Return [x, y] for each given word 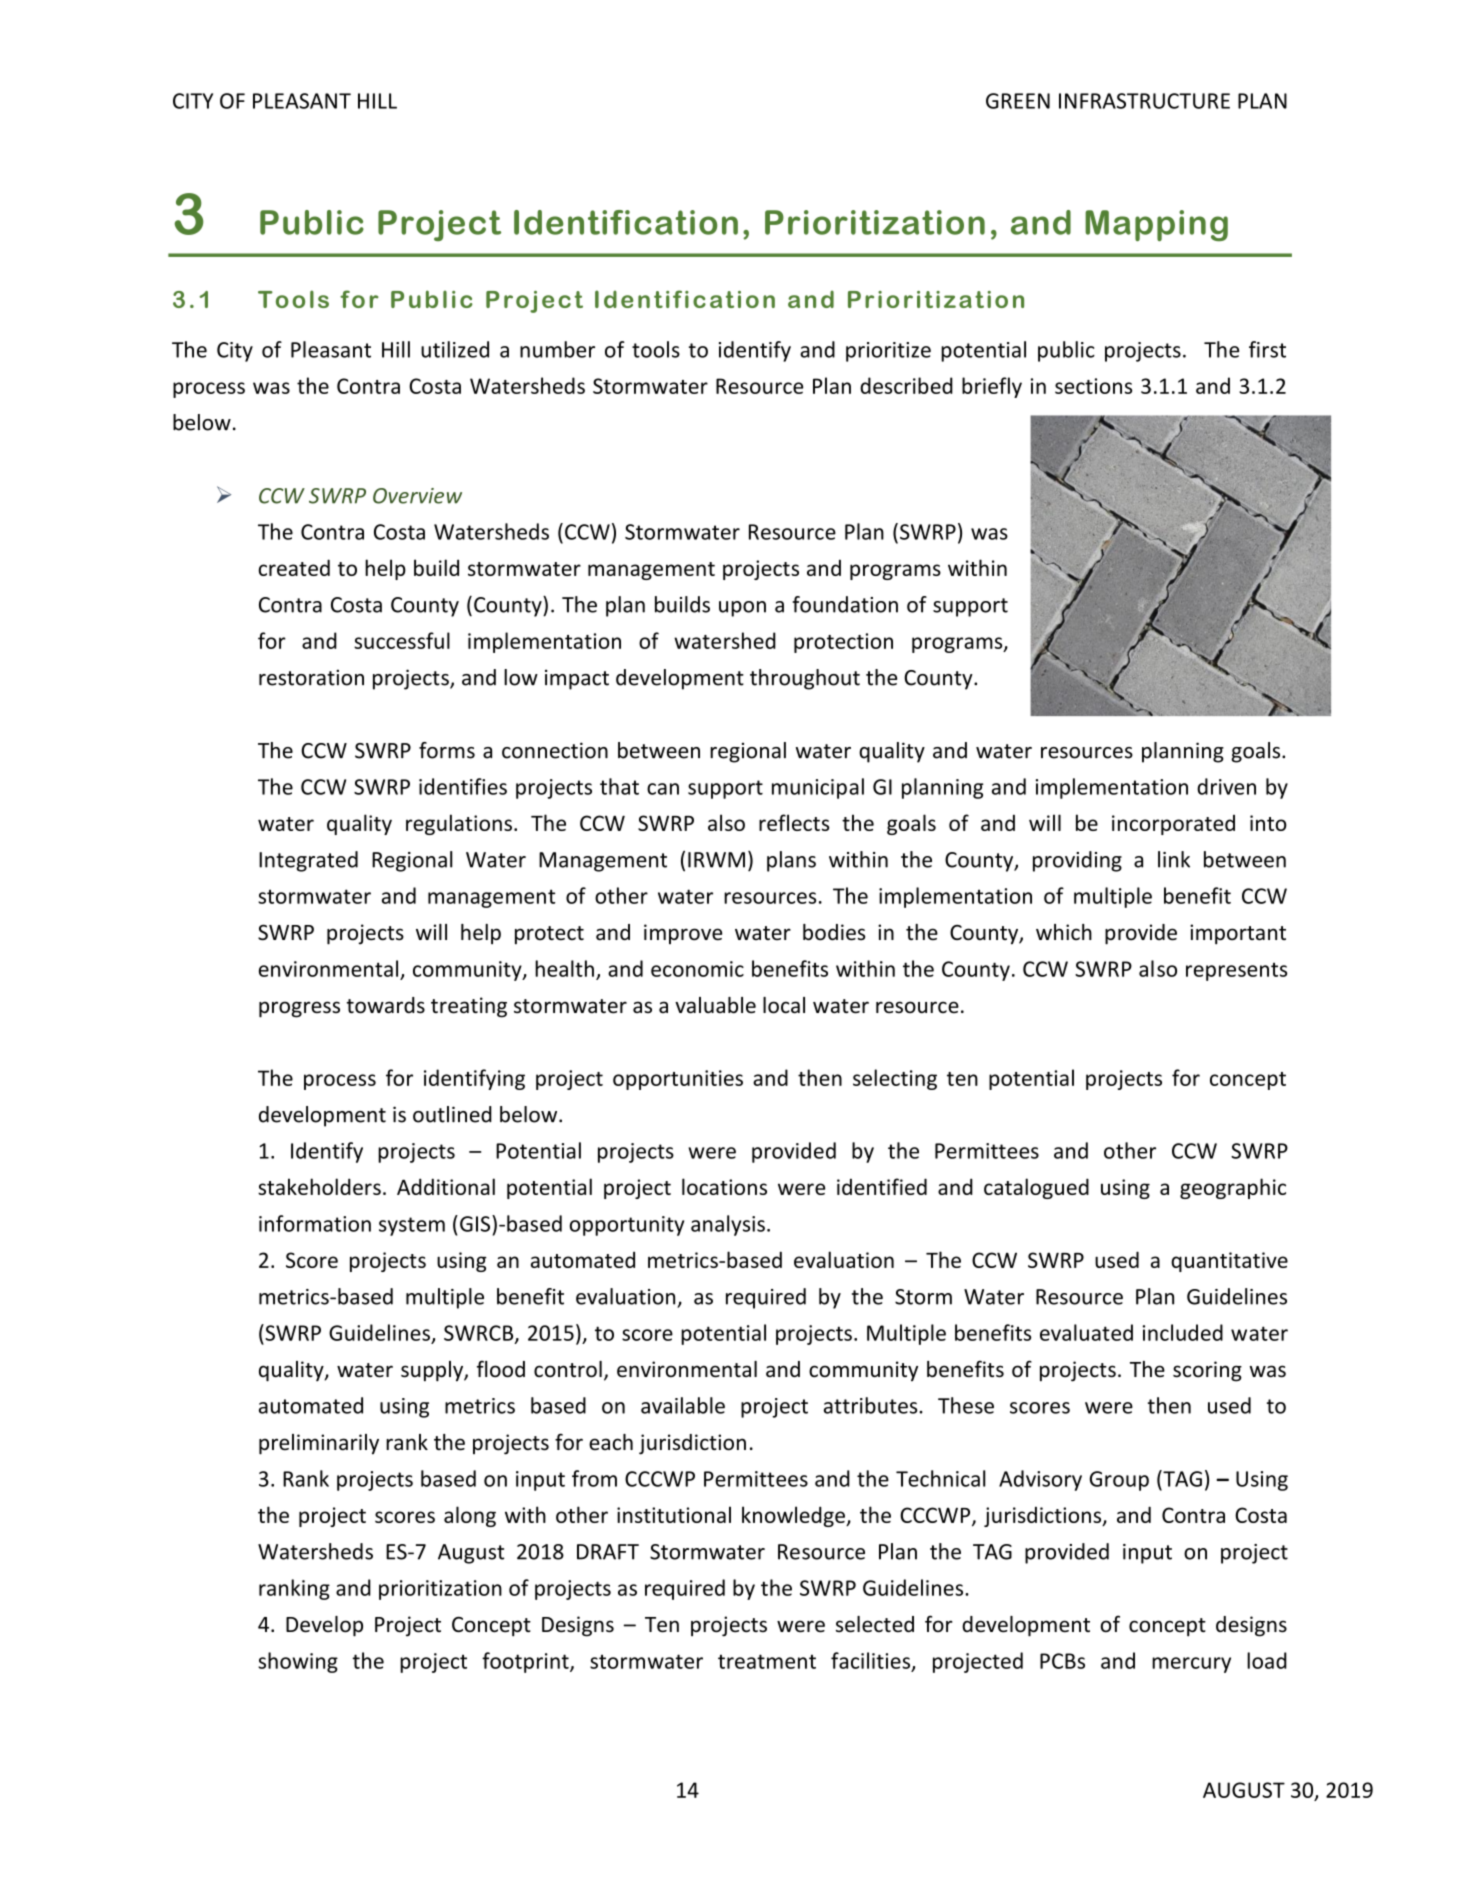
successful [402, 640]
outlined [452, 1114]
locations [724, 1186]
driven [1226, 786]
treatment [767, 1661]
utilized [455, 349]
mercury [1191, 1665]
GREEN [1018, 101]
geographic [1233, 1188]
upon [742, 609]
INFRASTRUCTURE [1144, 101]
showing [298, 1662]
